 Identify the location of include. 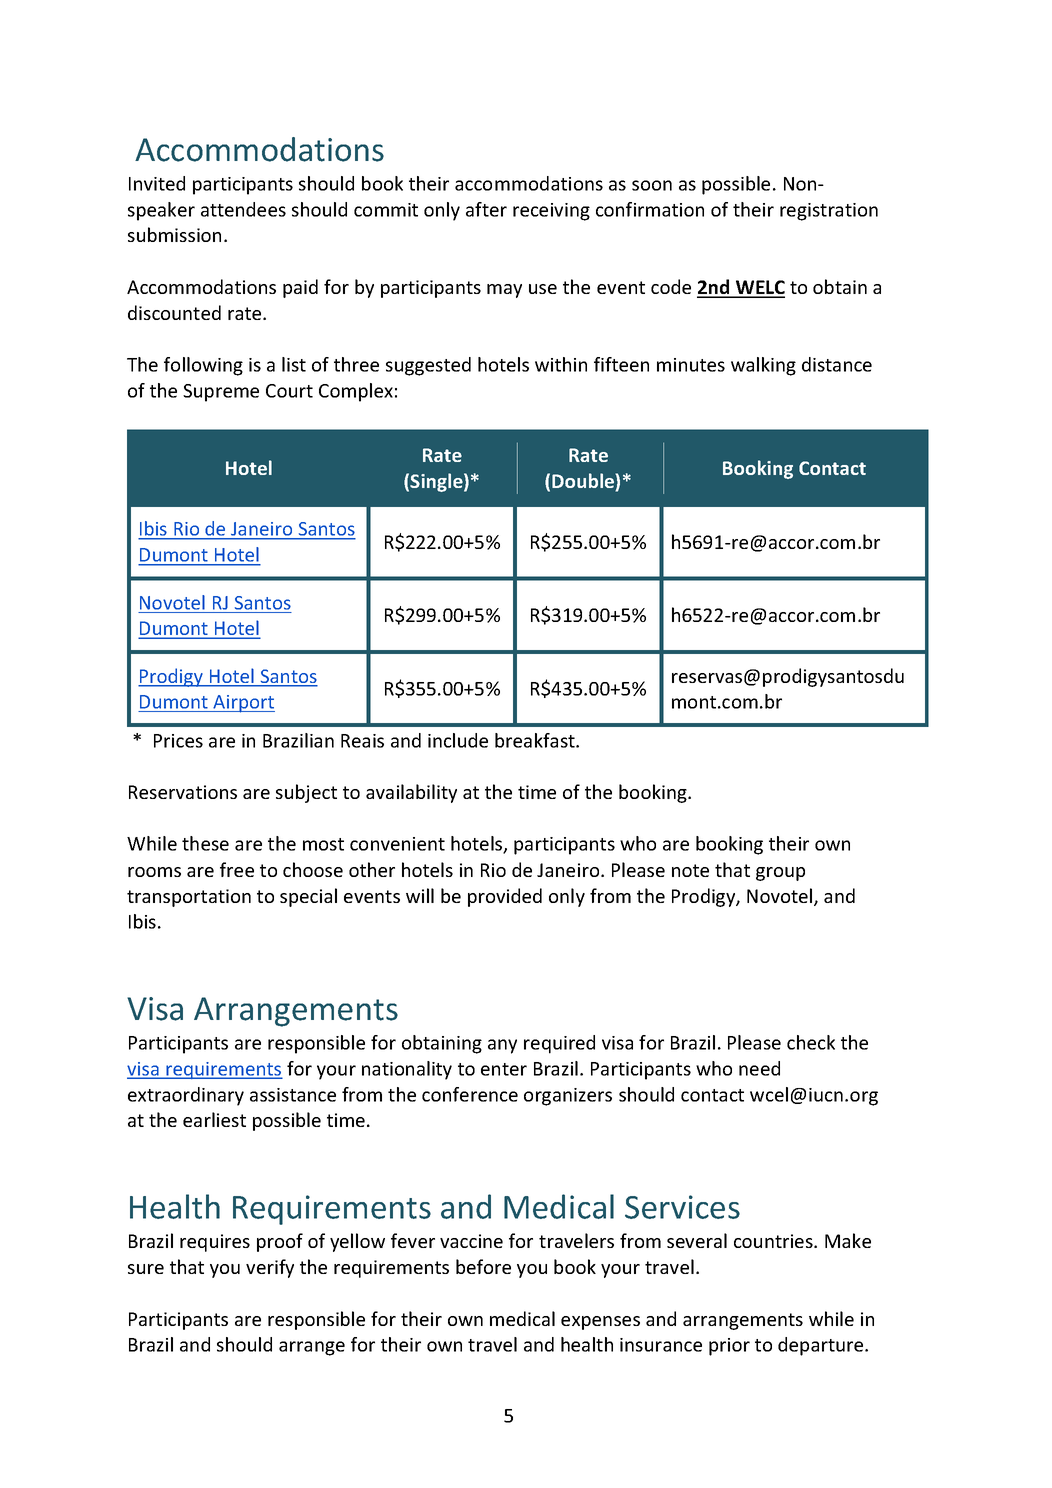
(458, 740).
